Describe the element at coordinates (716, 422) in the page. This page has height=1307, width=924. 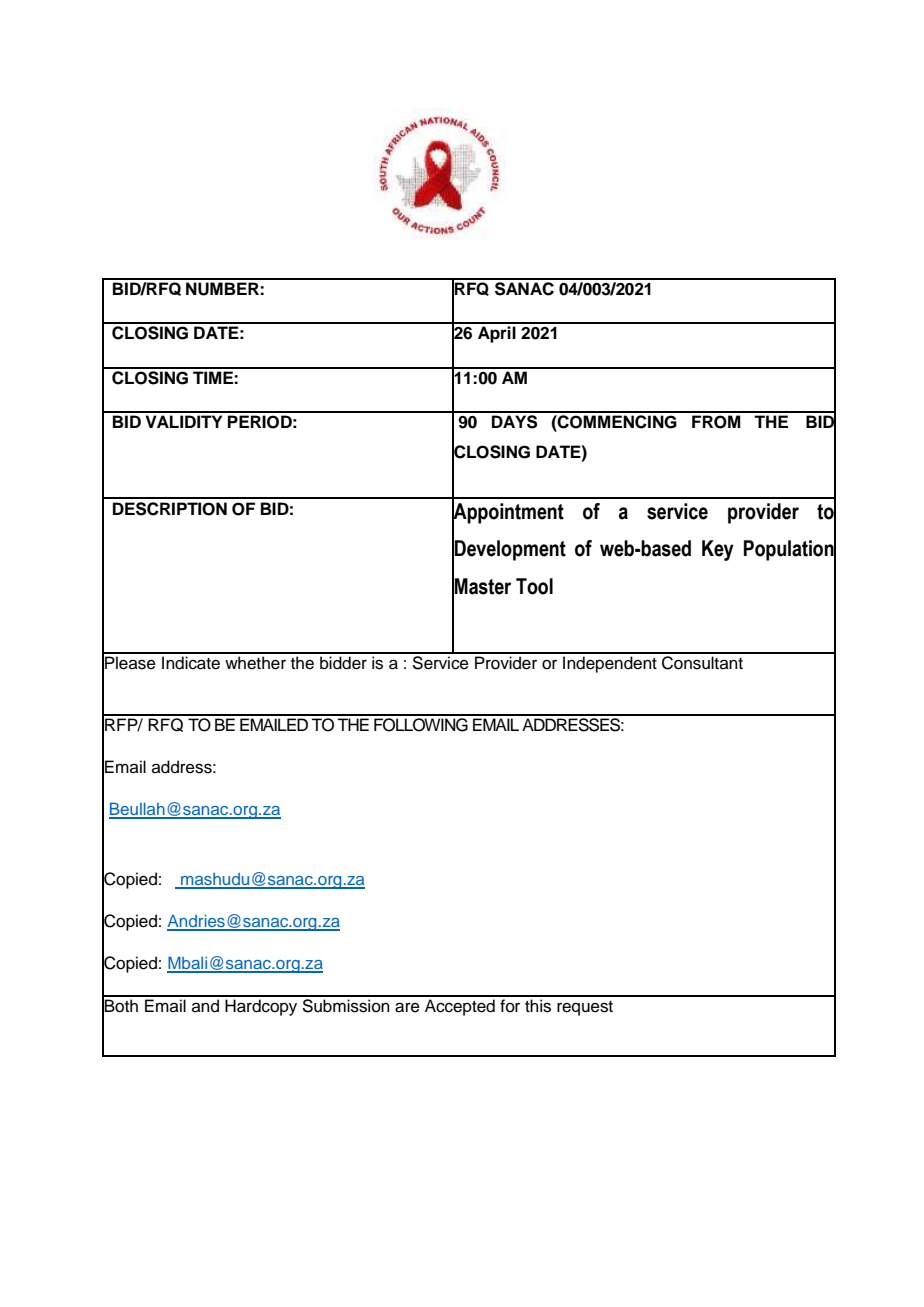
I see `FROM` at that location.
